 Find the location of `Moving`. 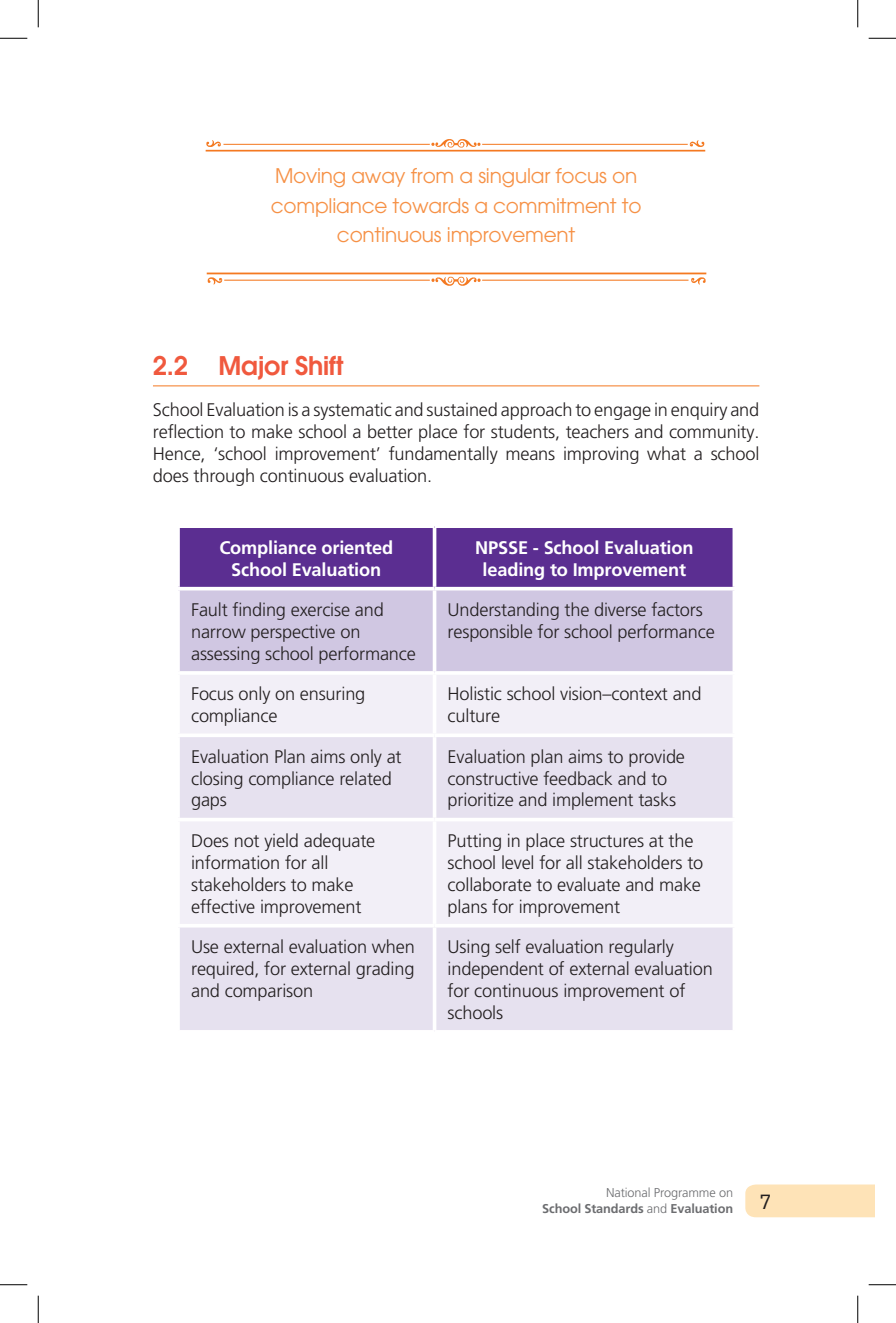

Moving is located at coordinates (310, 177).
